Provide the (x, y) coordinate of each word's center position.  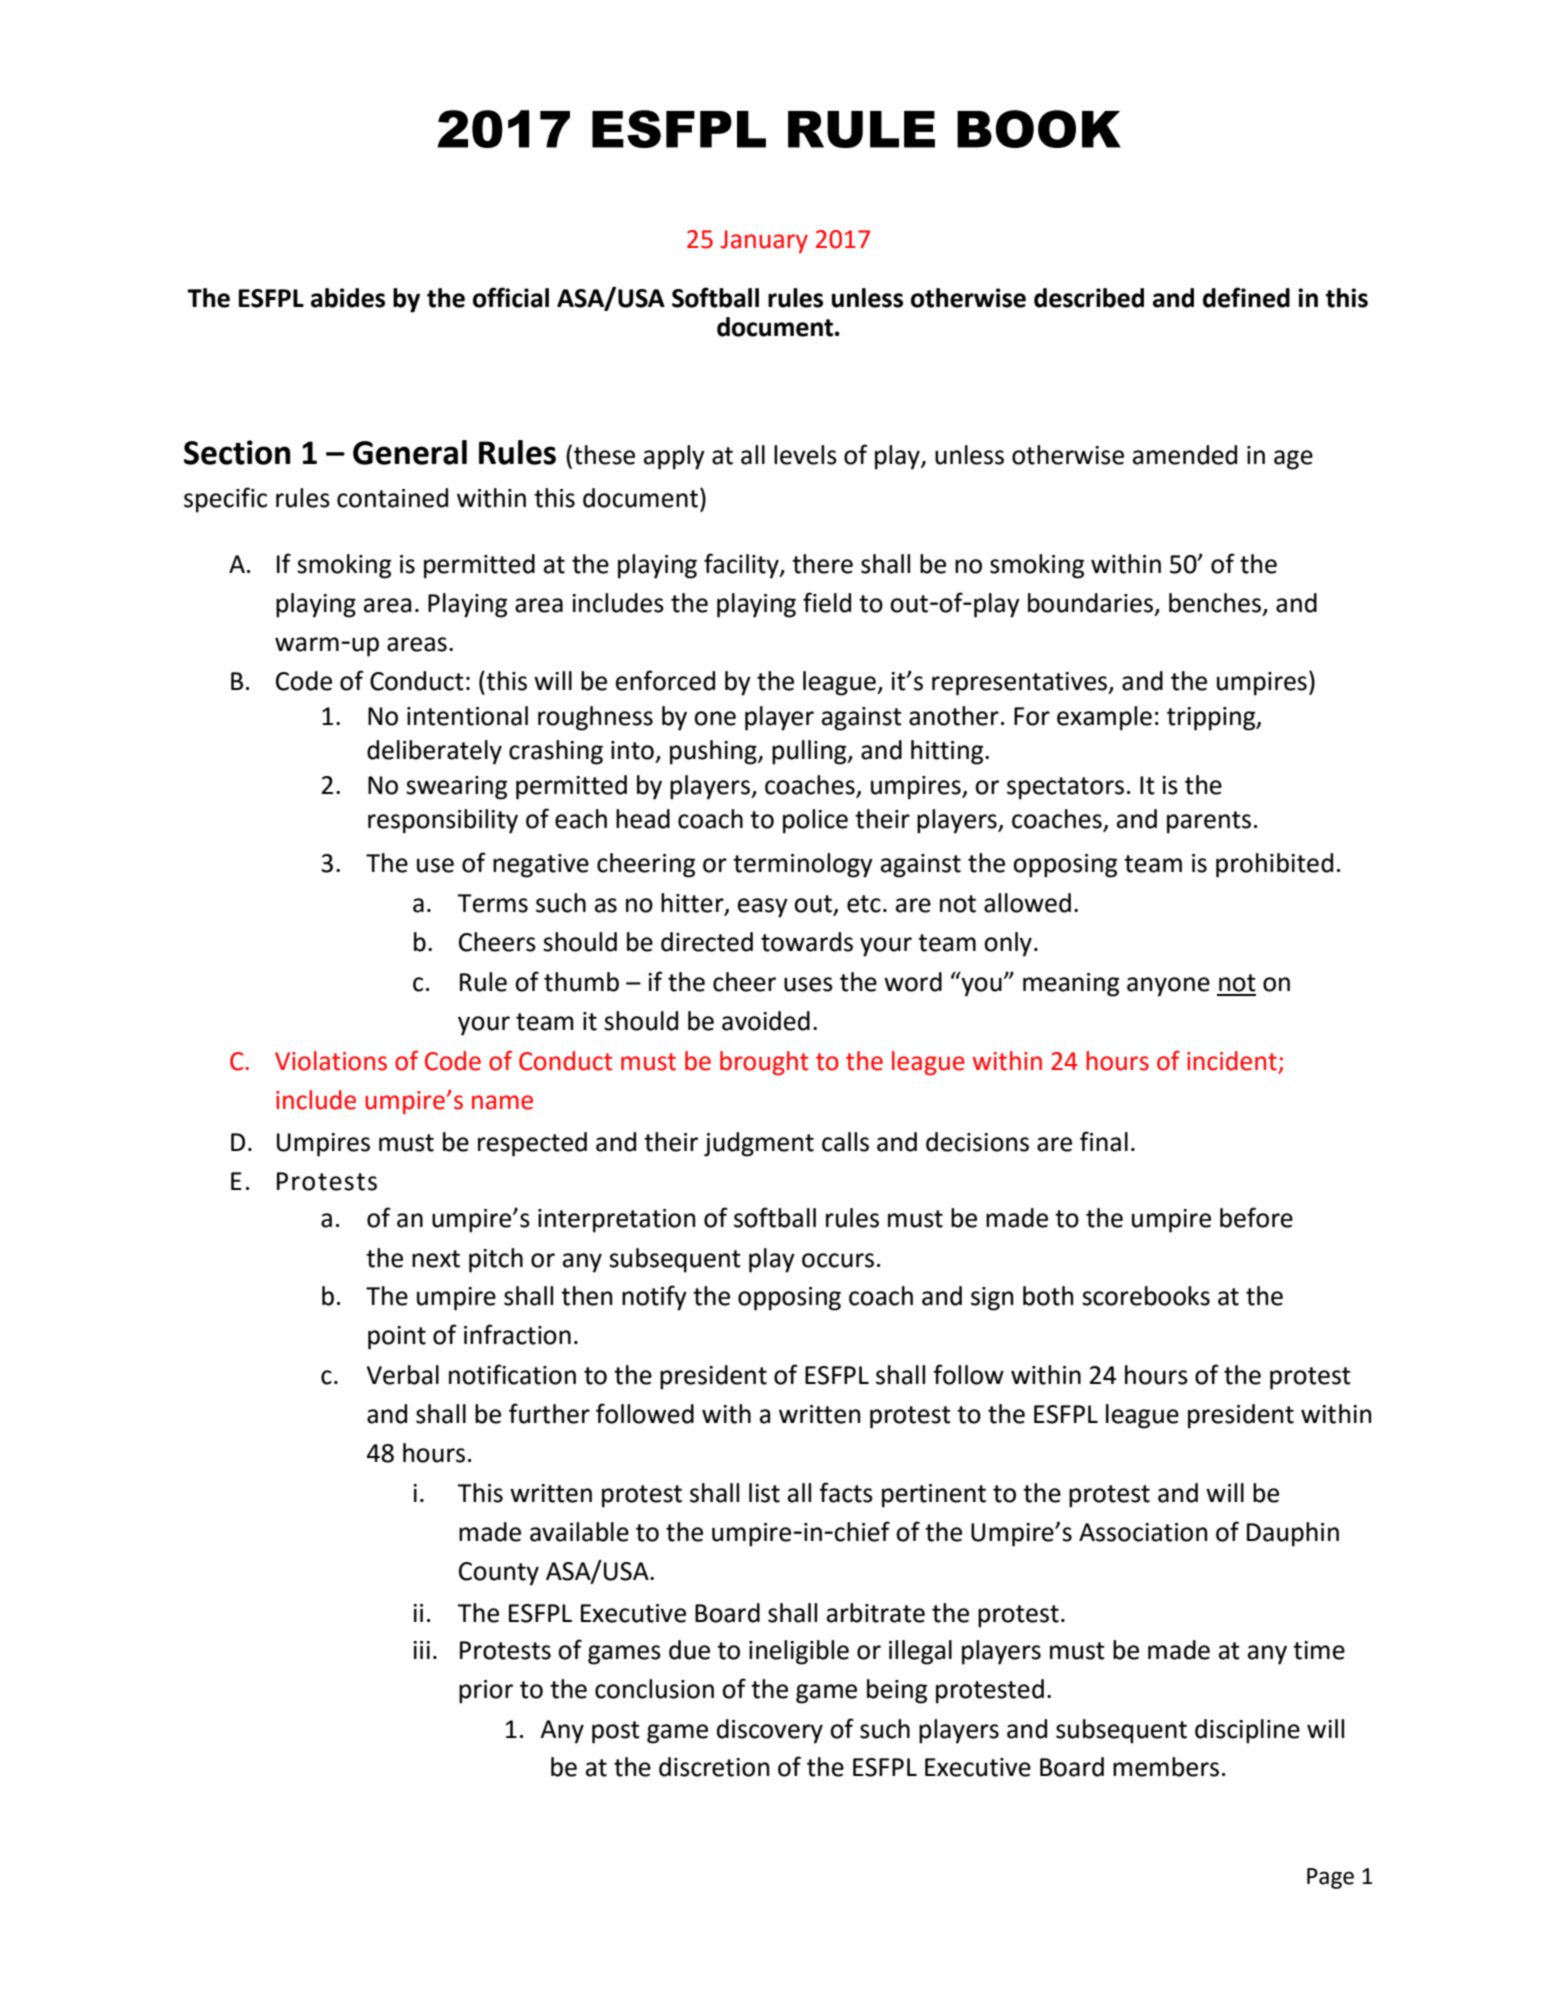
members (1166, 1767)
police (815, 821)
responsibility (443, 821)
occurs (838, 1260)
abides (348, 298)
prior (486, 1692)
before (1256, 1217)
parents (1209, 822)
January (764, 241)
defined (1246, 297)
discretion (714, 1767)
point (397, 1338)
